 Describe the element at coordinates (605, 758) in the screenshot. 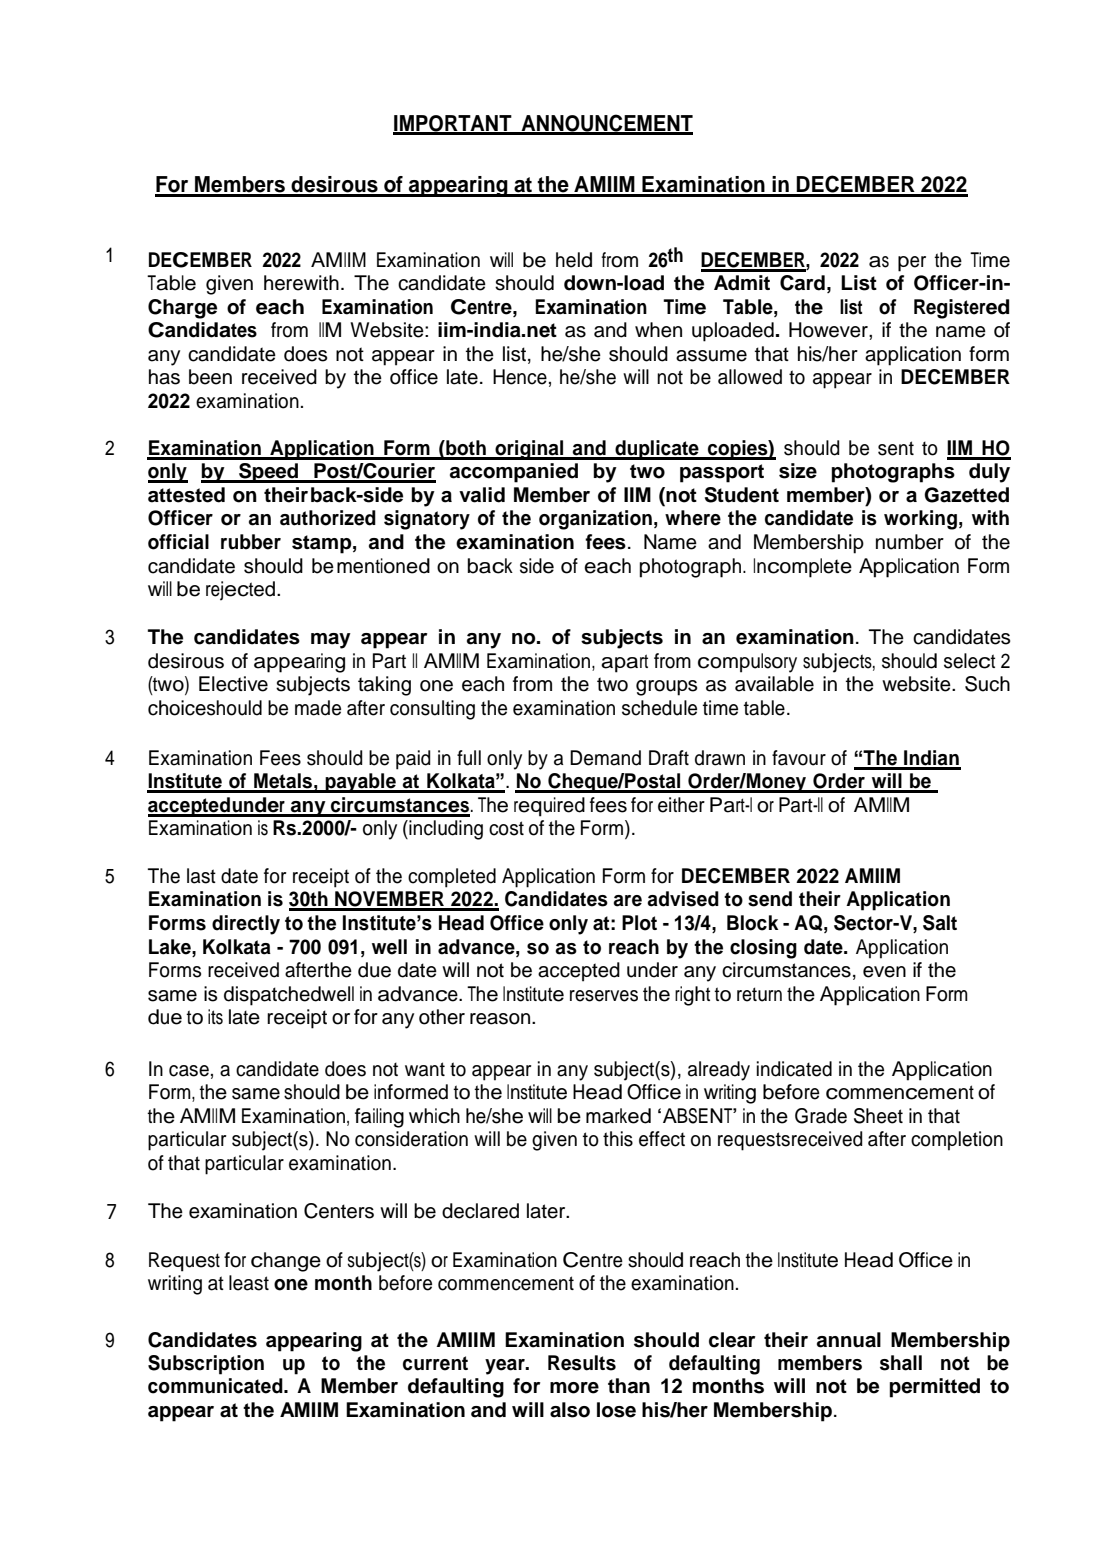

I see `Demand` at that location.
